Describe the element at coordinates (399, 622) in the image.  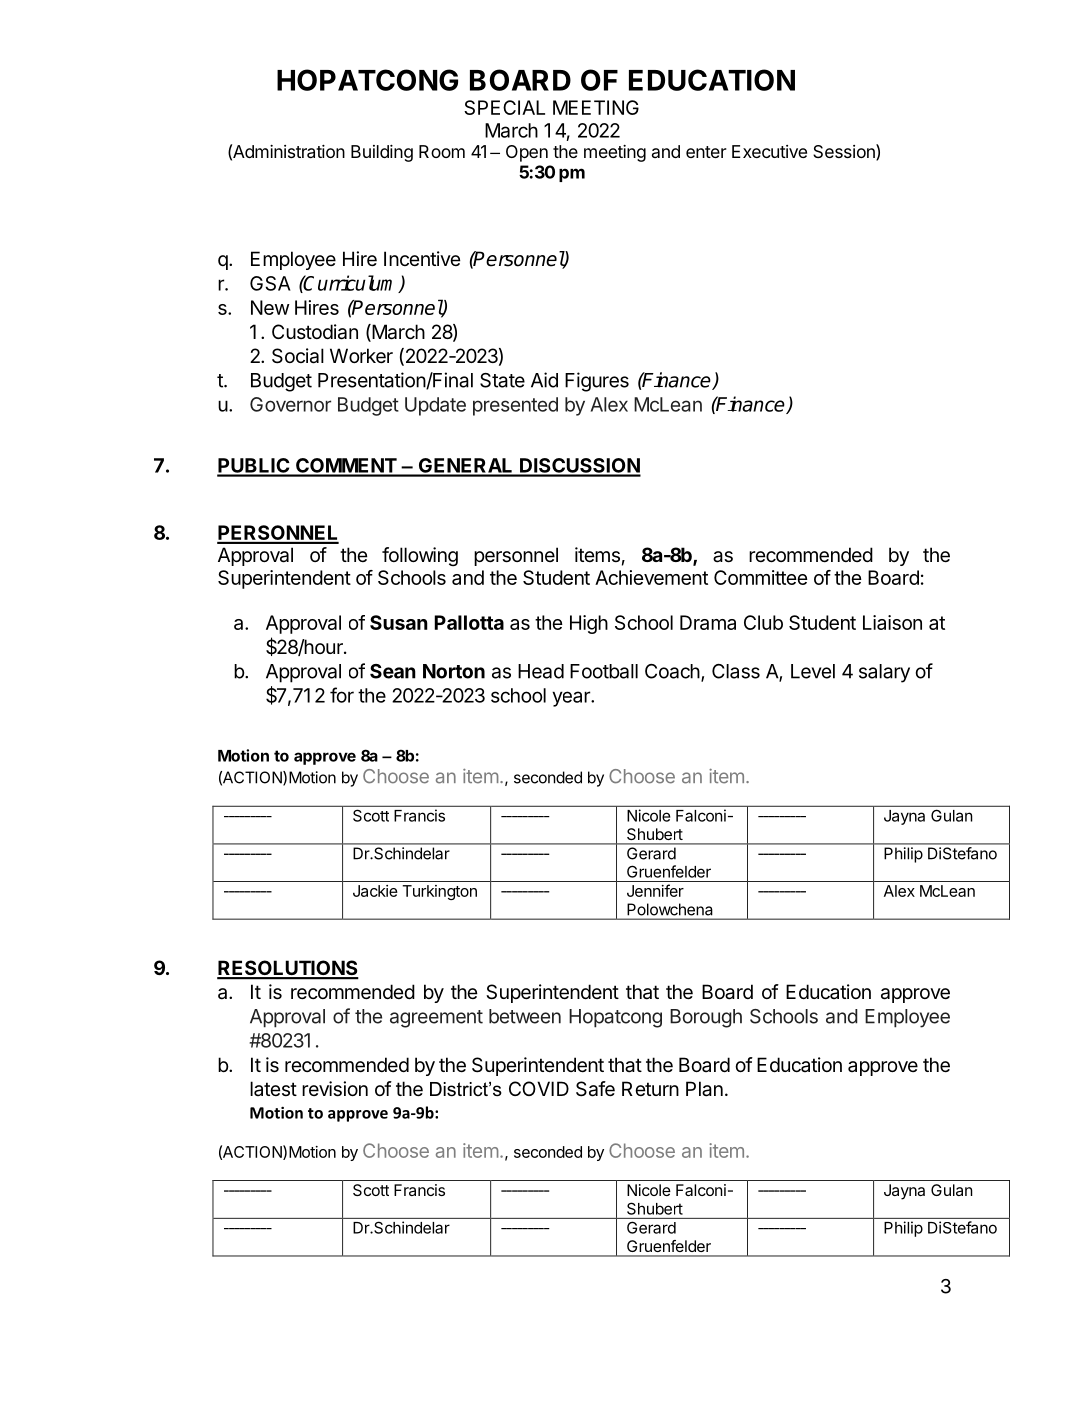
I see `Susan` at that location.
